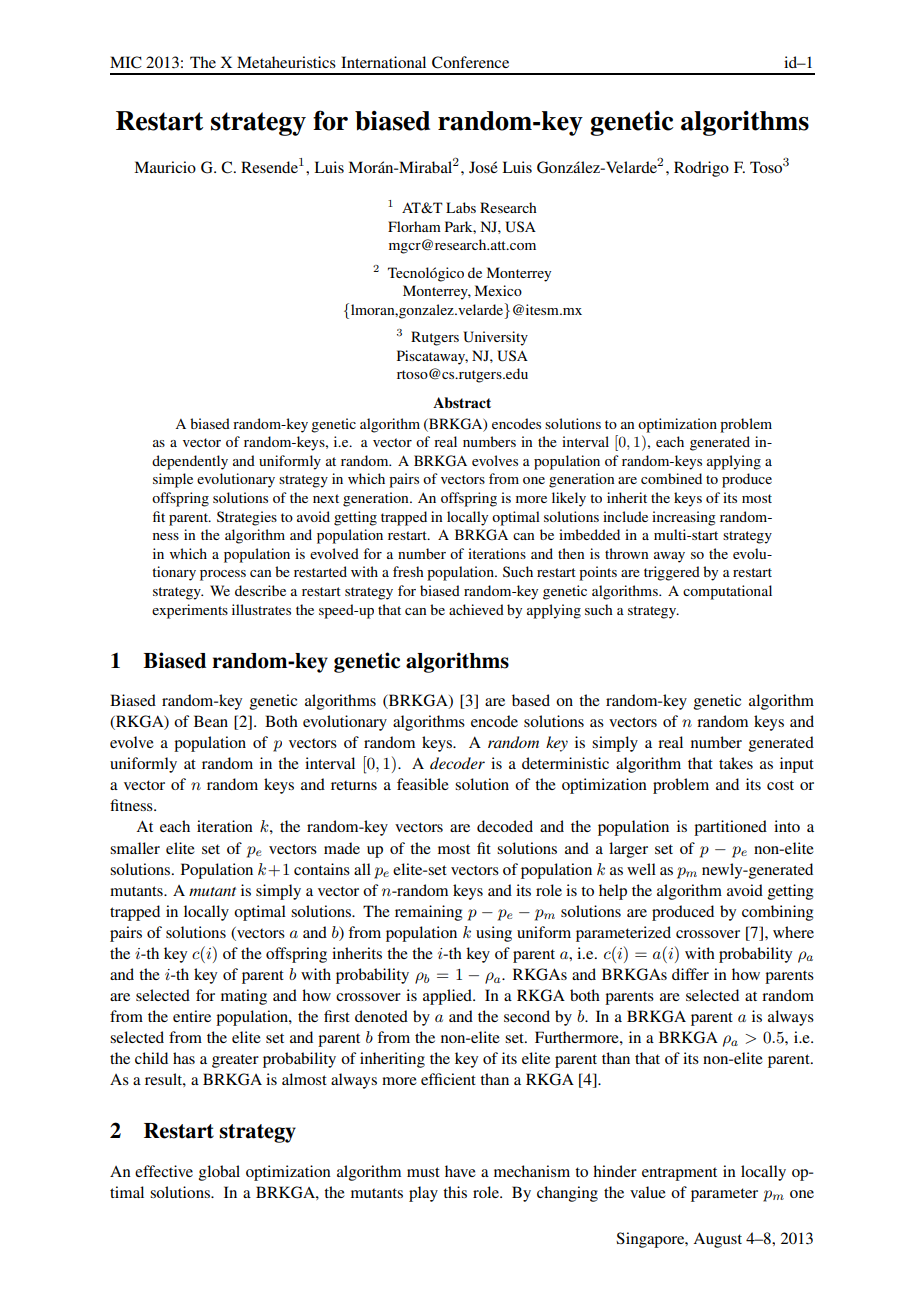 The width and height of the screenshot is (924, 1308). What do you see at coordinates (476, 609) in the screenshot?
I see `achieved` at bounding box center [476, 609].
